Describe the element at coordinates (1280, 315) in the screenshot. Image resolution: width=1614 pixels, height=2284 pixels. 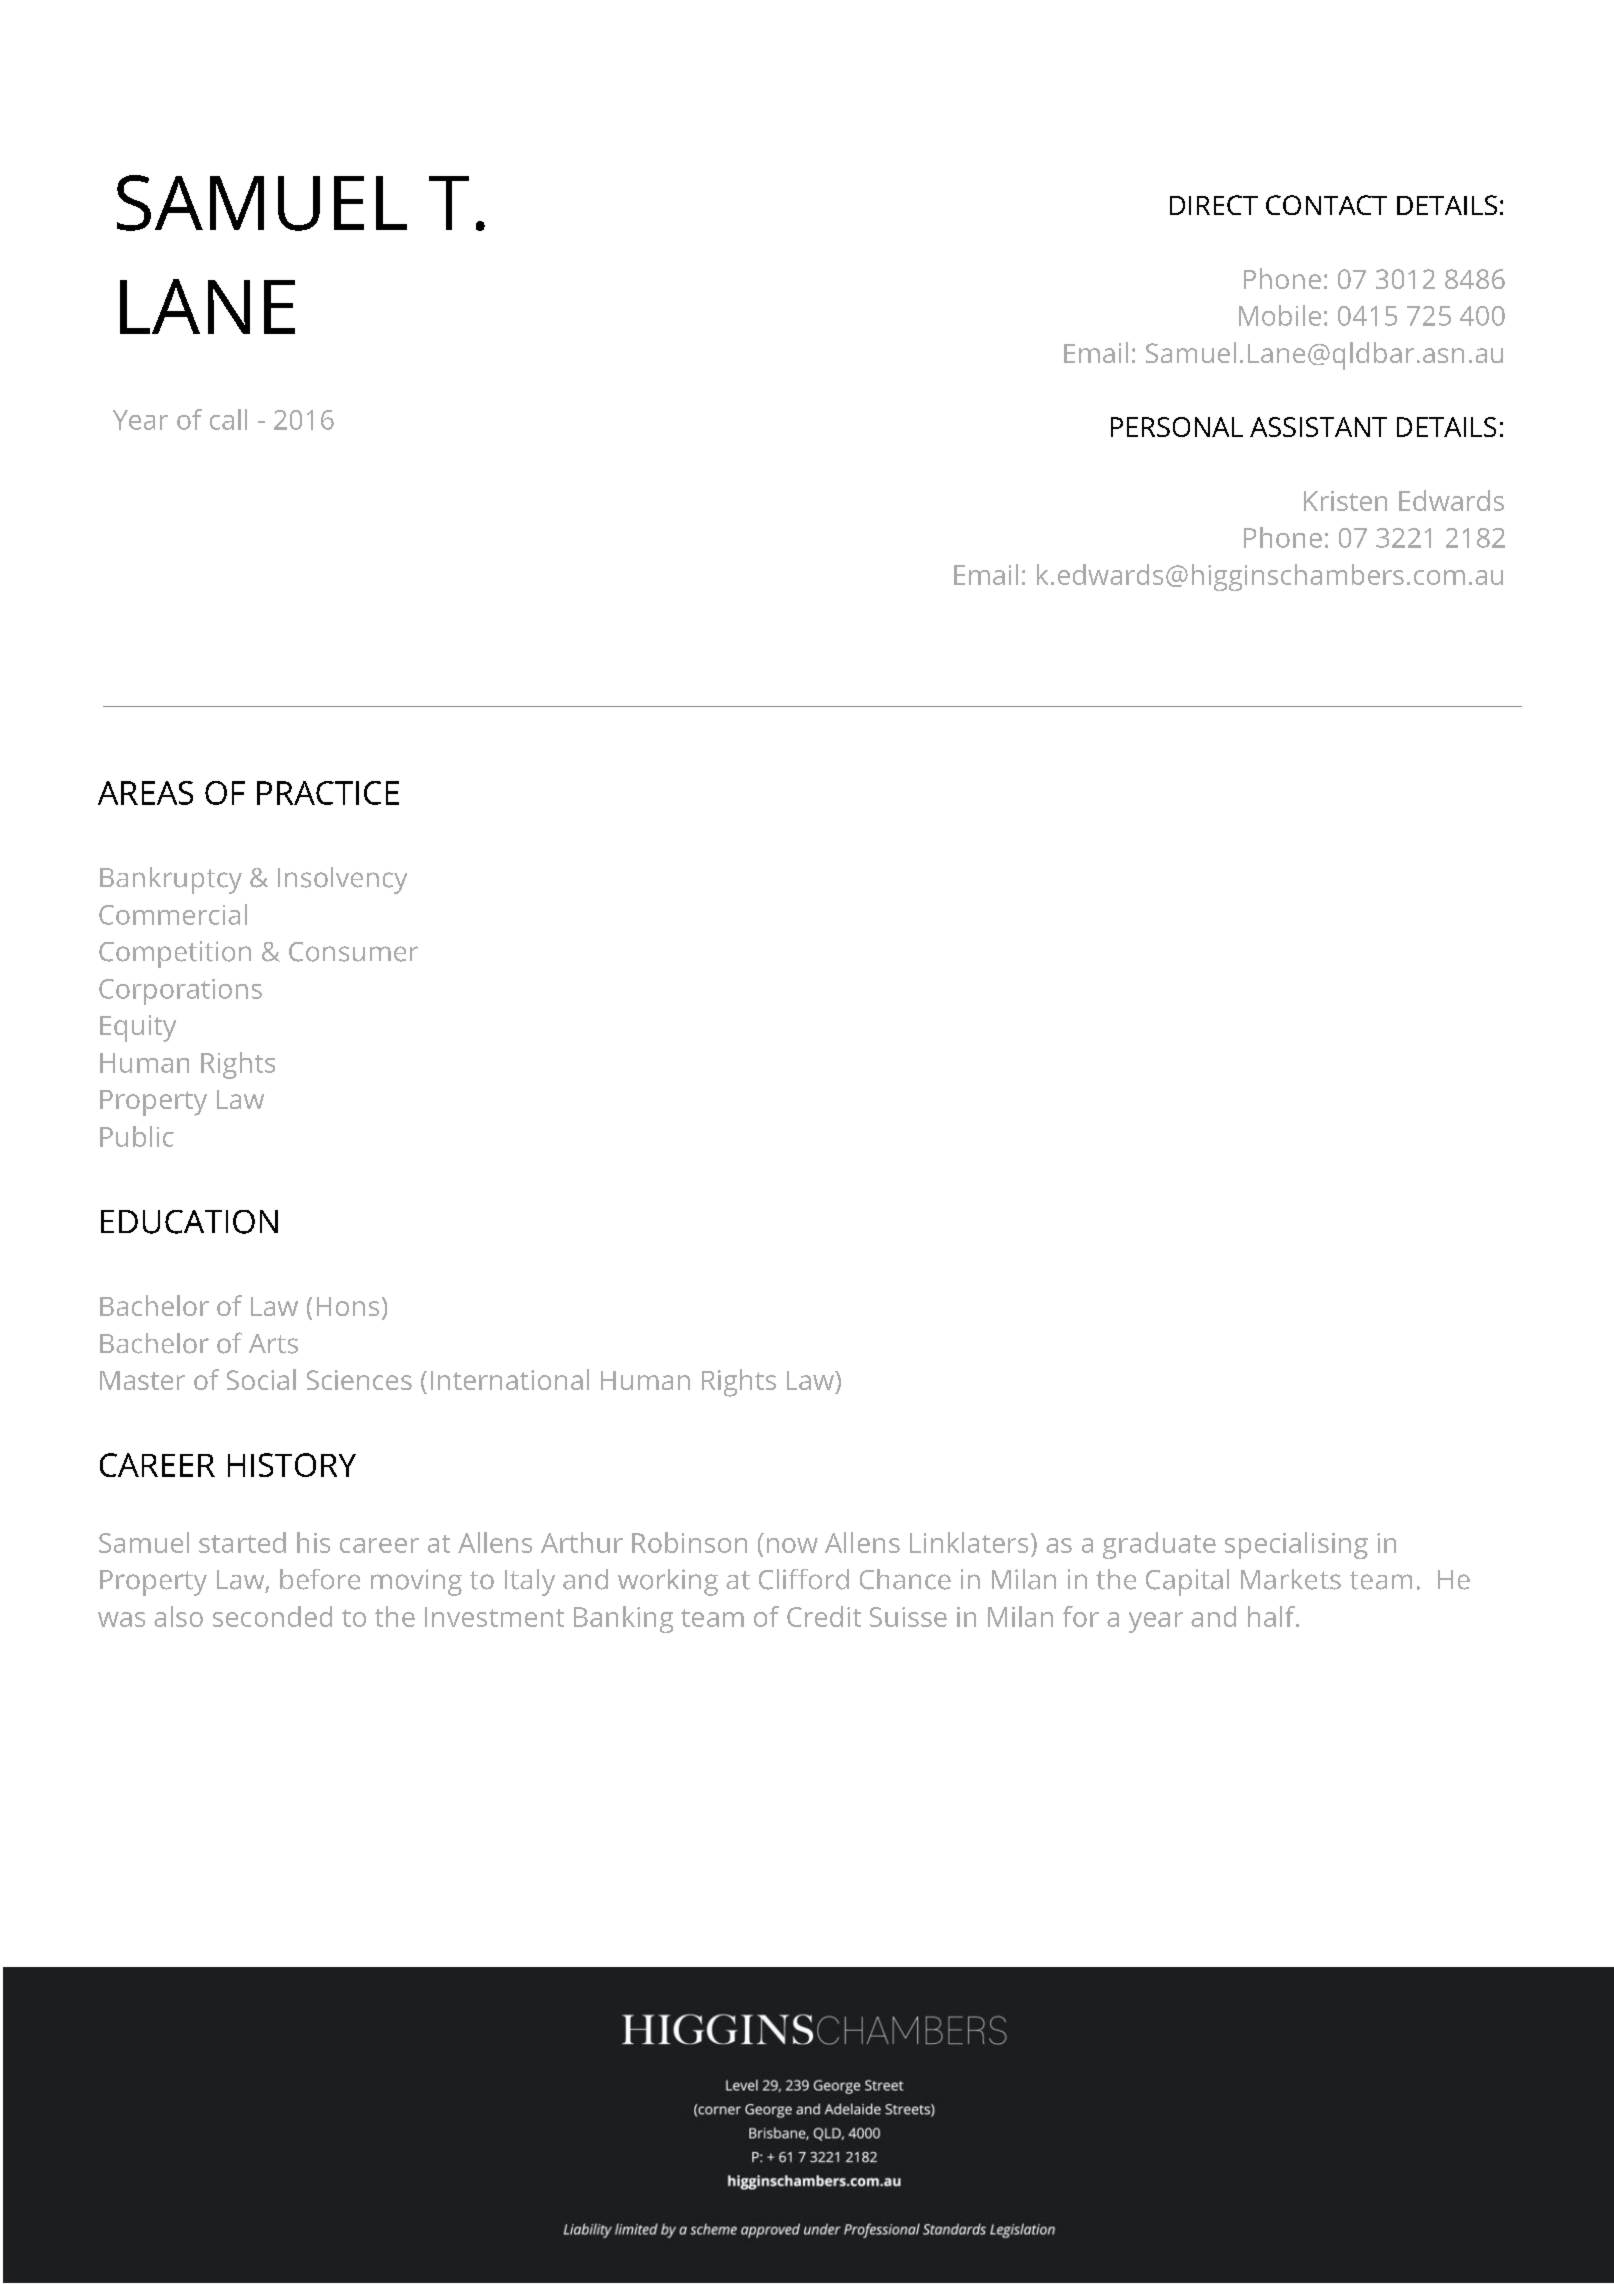
I see `Mobile` at that location.
